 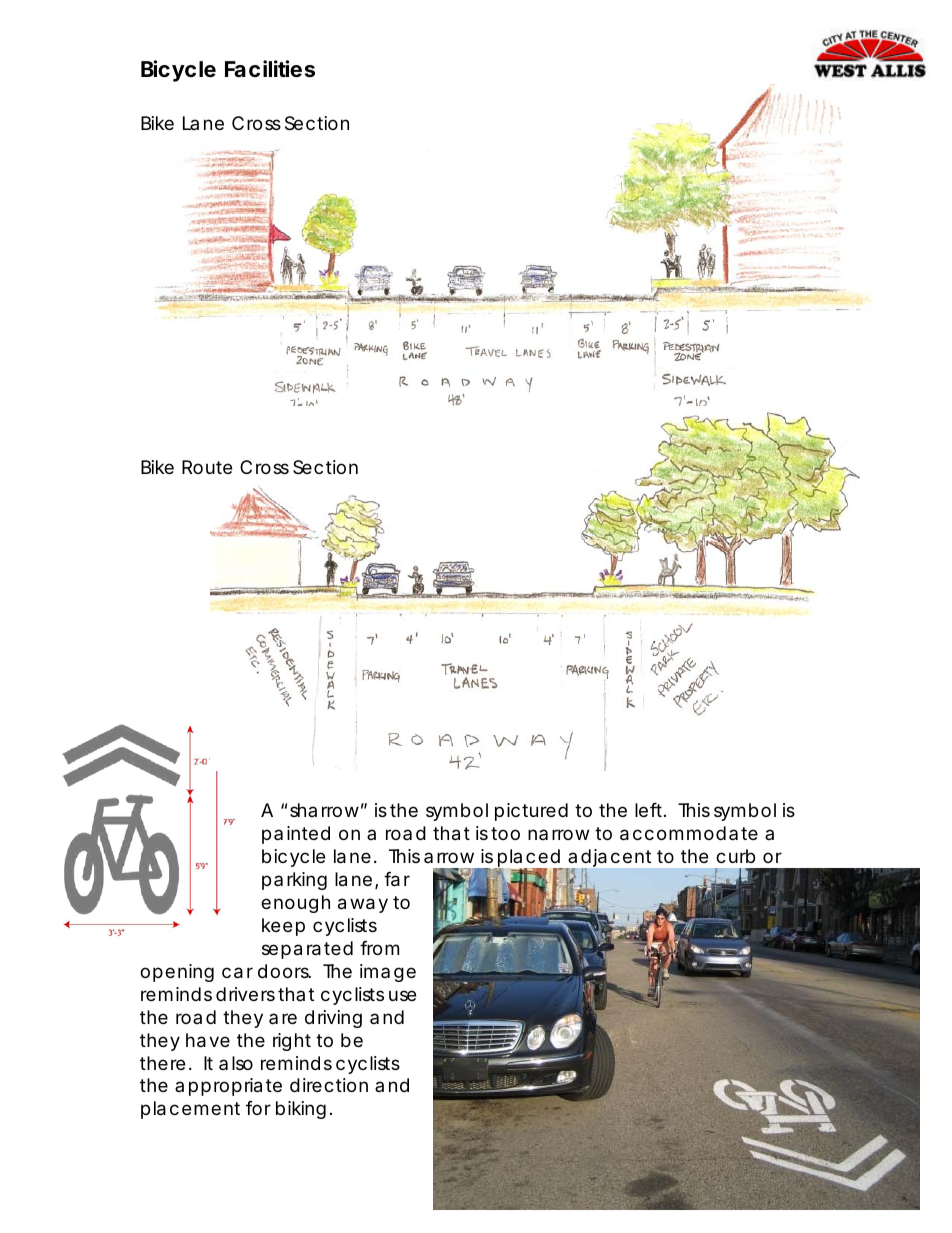 I want to click on Route, so click(x=207, y=467).
